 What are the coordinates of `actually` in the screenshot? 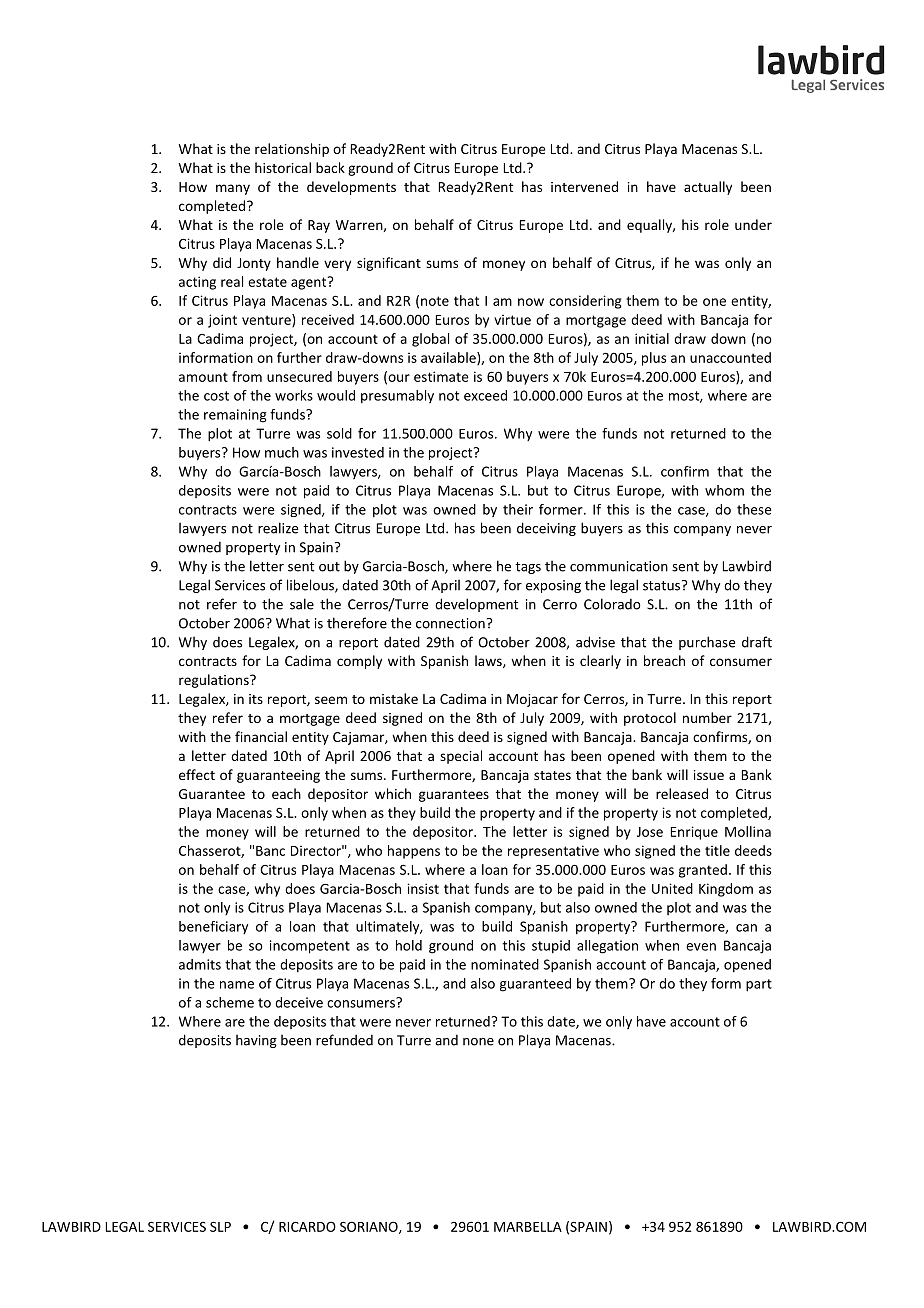 It's located at (708, 188).
